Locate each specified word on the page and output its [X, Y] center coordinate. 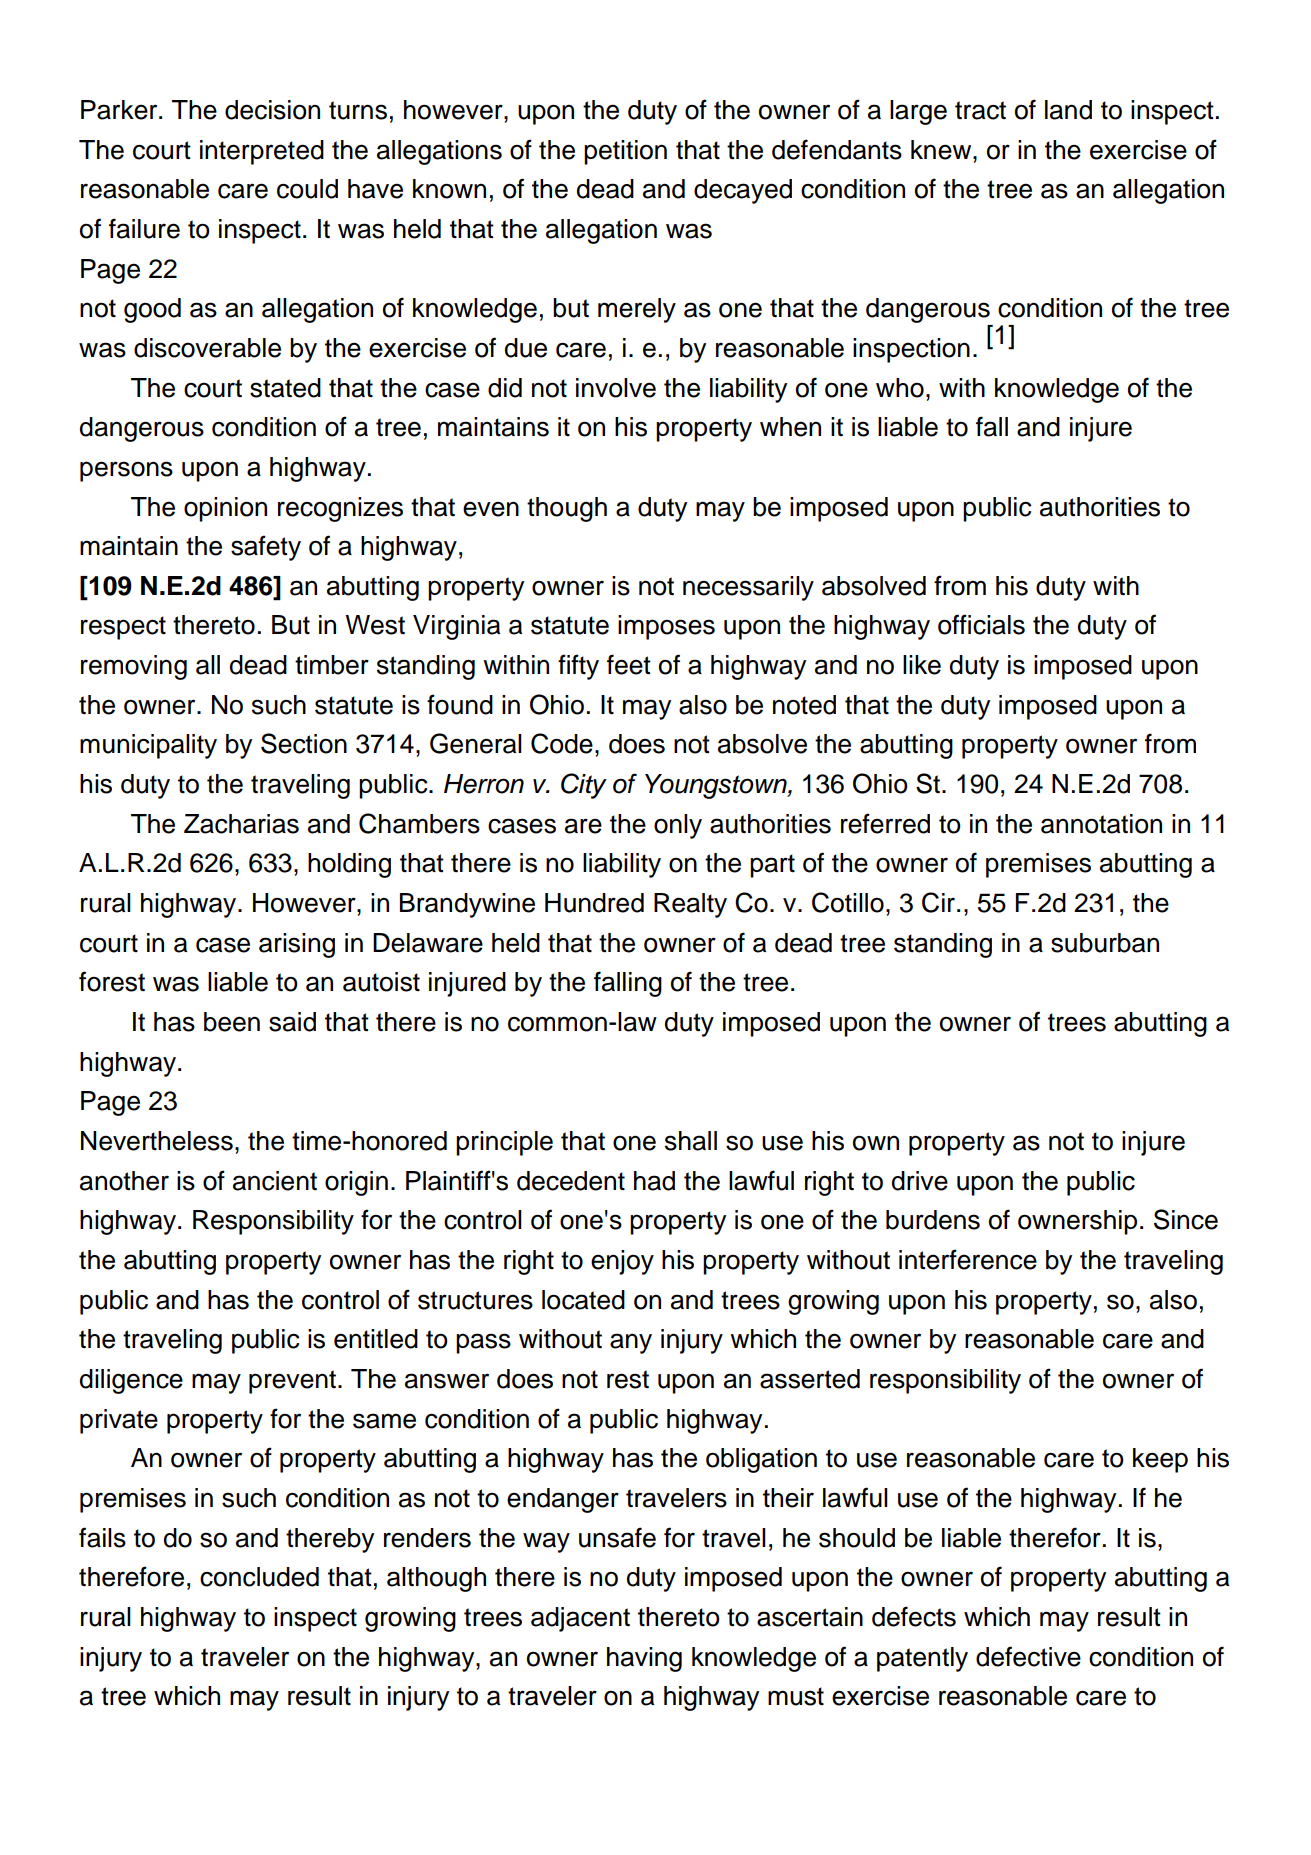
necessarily [748, 588]
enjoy [622, 1262]
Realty [690, 905]
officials [981, 624]
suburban [1105, 943]
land [1068, 110]
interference [968, 1259]
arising [297, 945]
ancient [275, 1181]
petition [625, 152]
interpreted [262, 152]
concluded [259, 1577]
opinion [225, 509]
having [644, 1659]
